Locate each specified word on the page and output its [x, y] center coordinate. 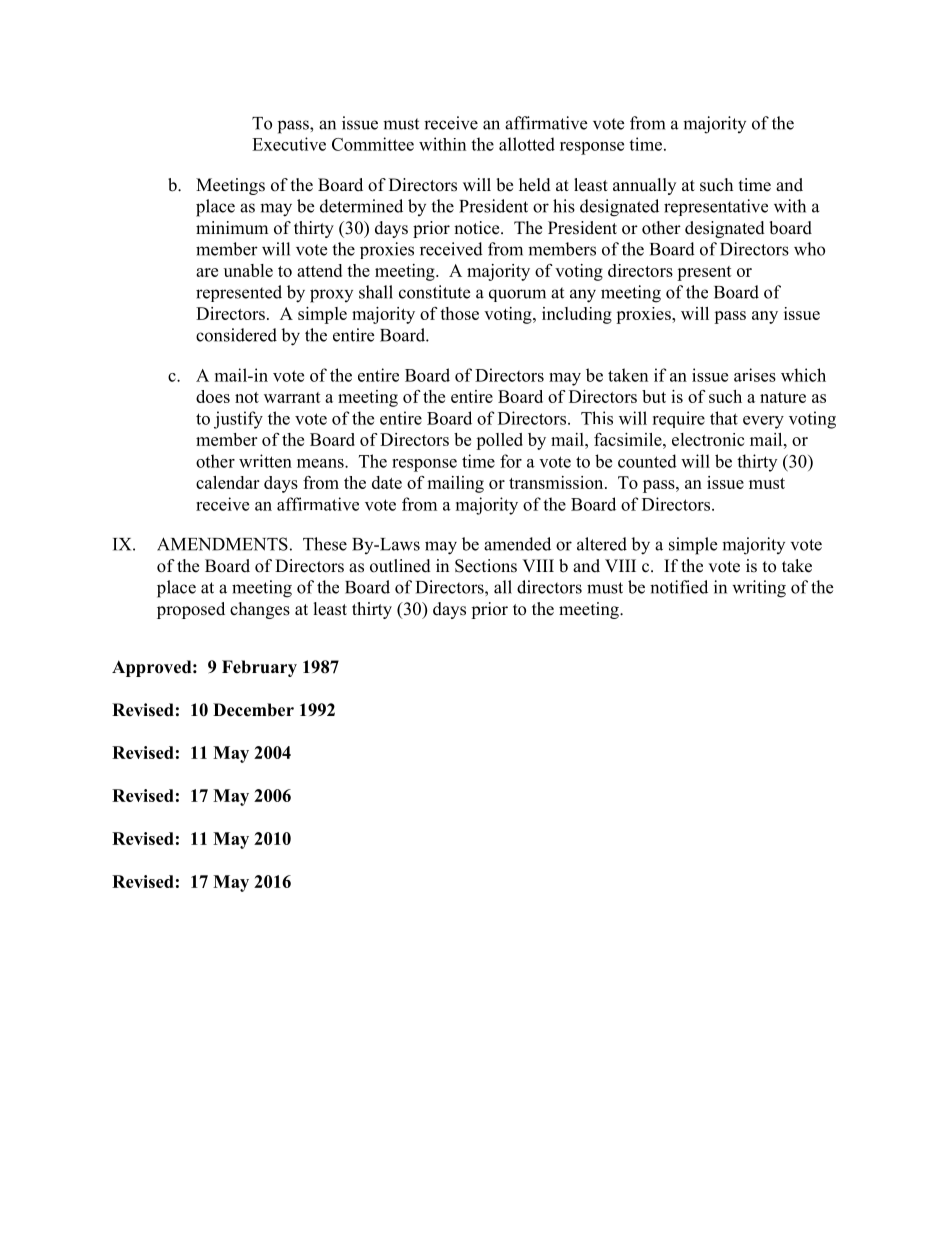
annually [644, 186]
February [259, 668]
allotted [527, 144]
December [253, 710]
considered [236, 335]
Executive [289, 144]
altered [602, 544]
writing [759, 589]
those [459, 313]
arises [755, 375]
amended [517, 544]
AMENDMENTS [222, 544]
